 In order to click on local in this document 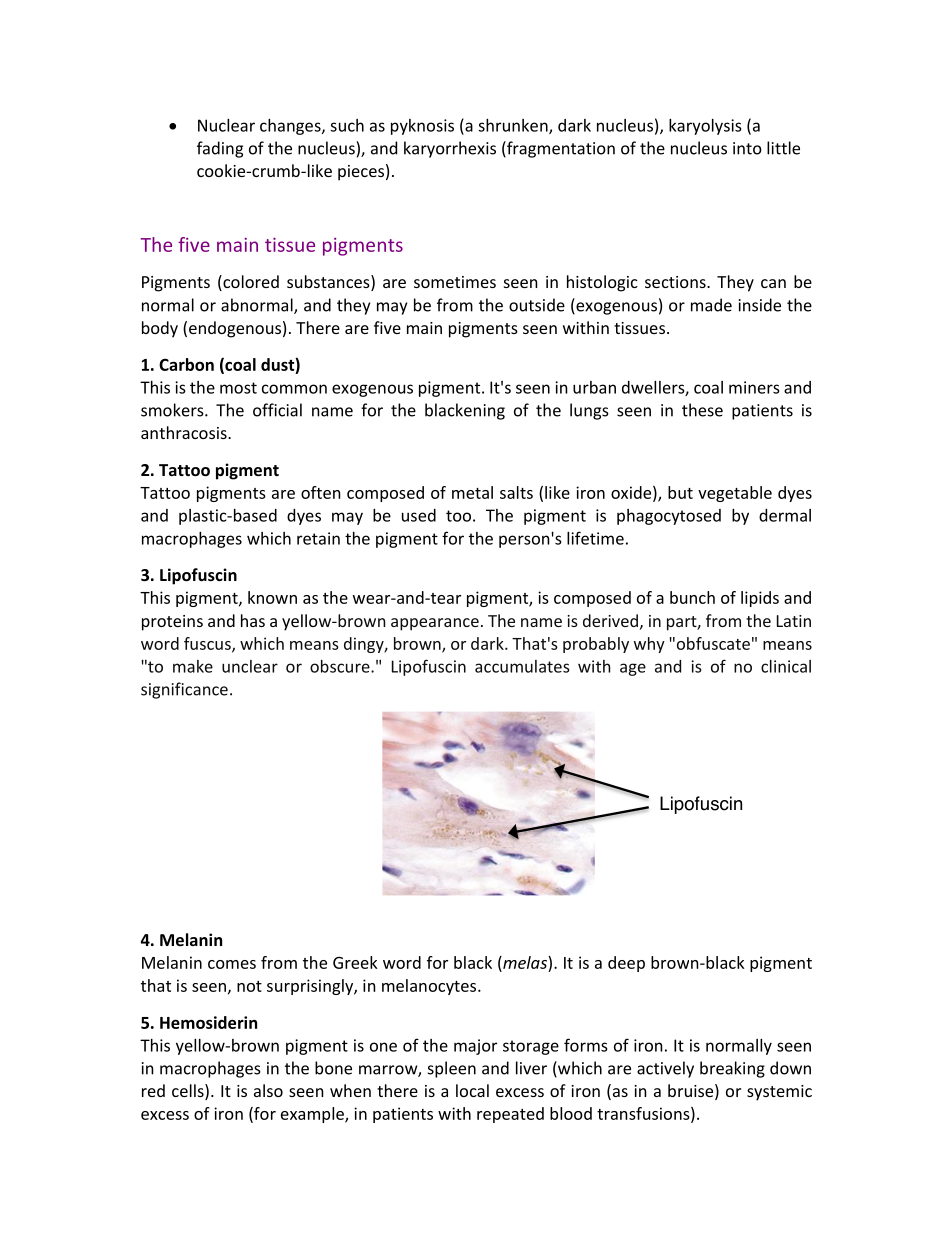, I will do `click(472, 1090)`.
